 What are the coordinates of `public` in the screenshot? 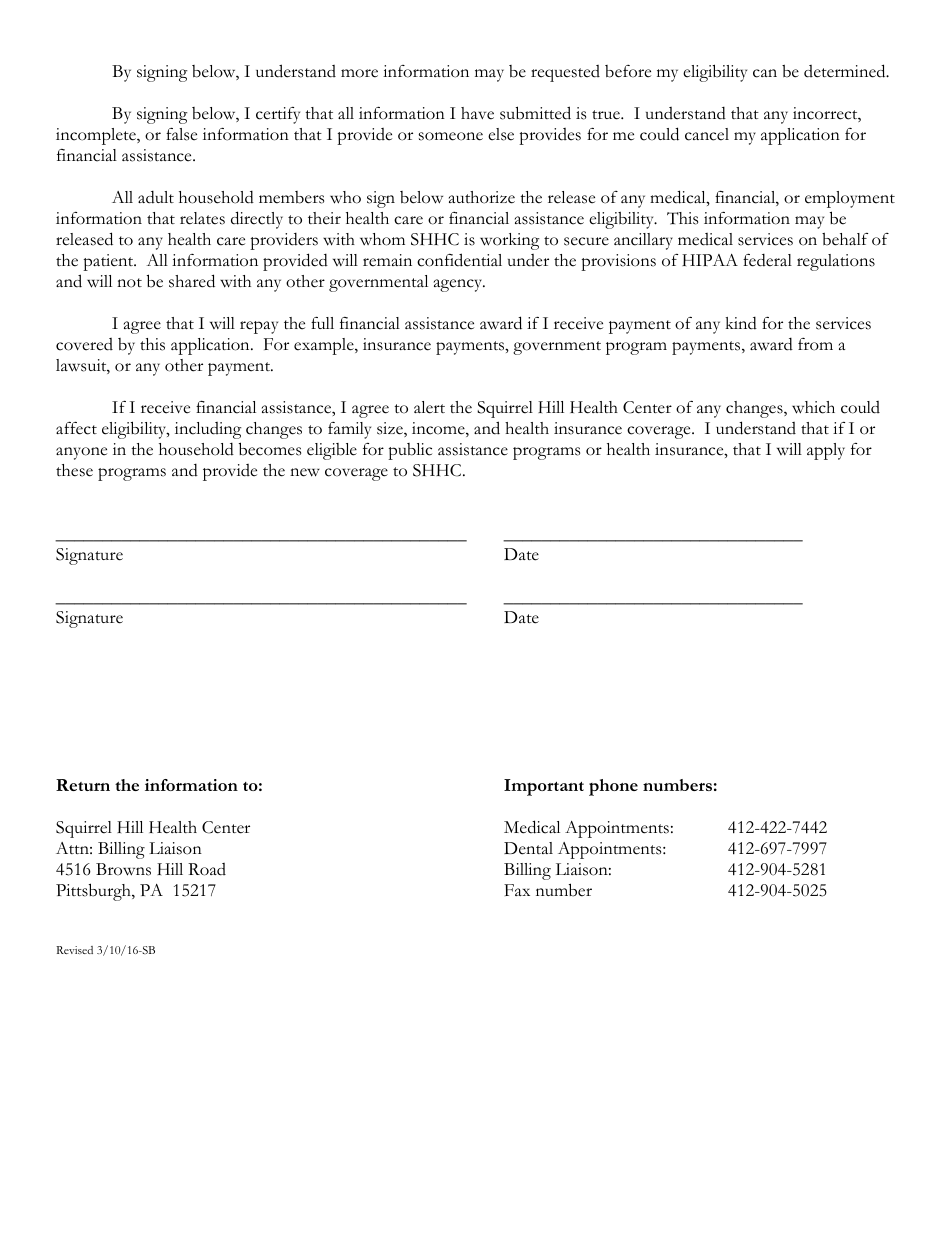 It's located at (410, 451).
